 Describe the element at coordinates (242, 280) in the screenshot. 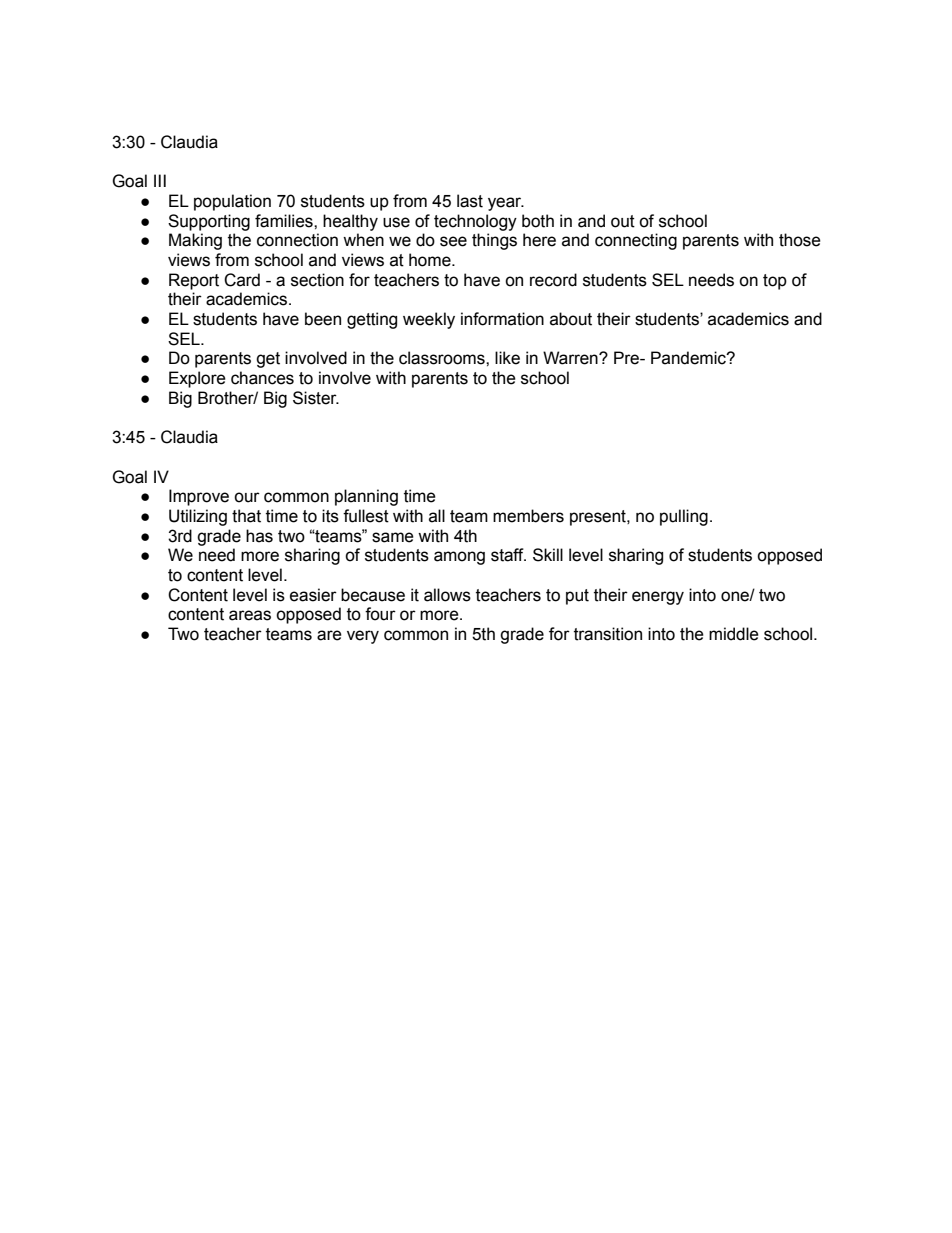

I see `Card` at that location.
